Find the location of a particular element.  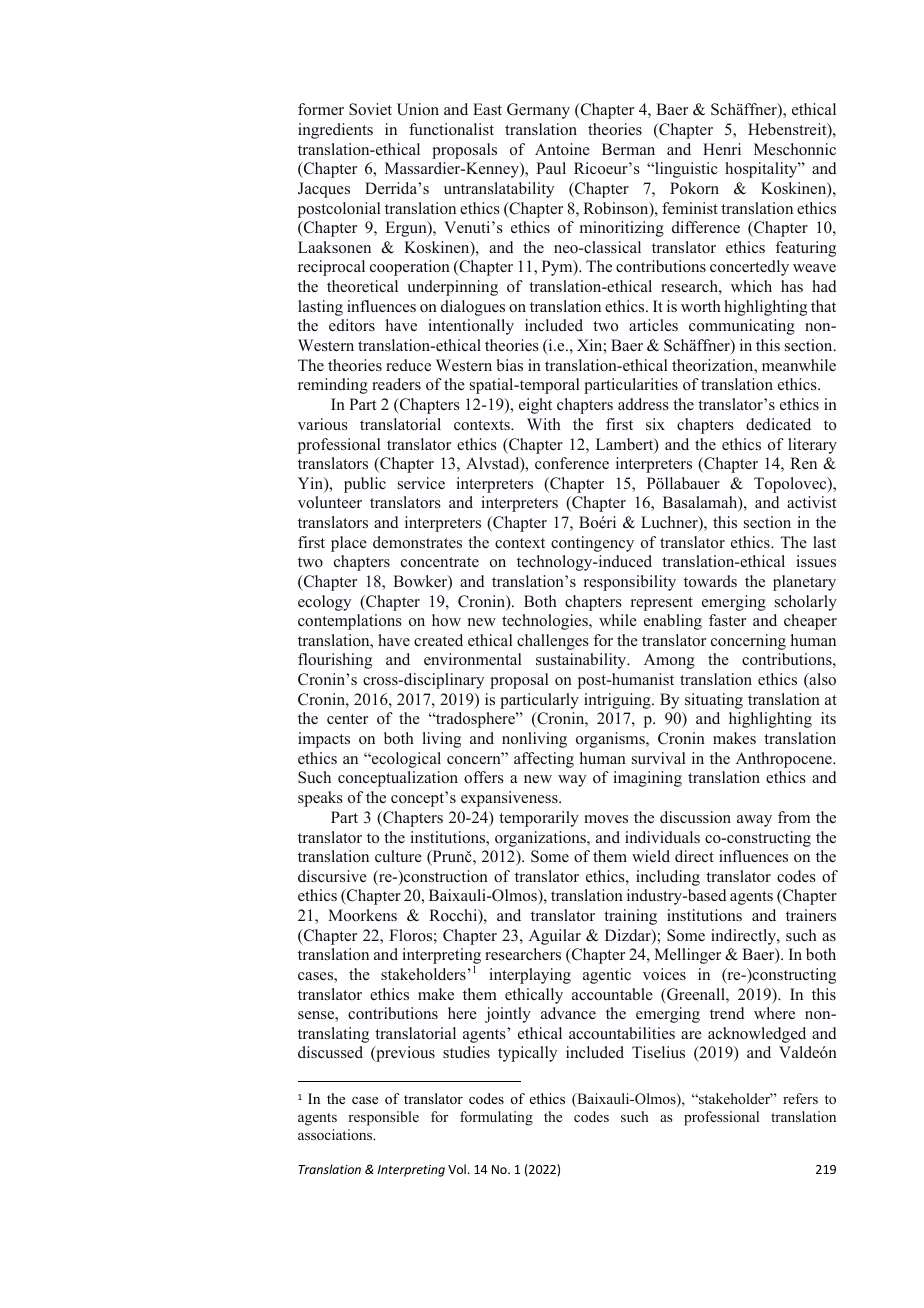

refers is located at coordinates (800, 1098).
